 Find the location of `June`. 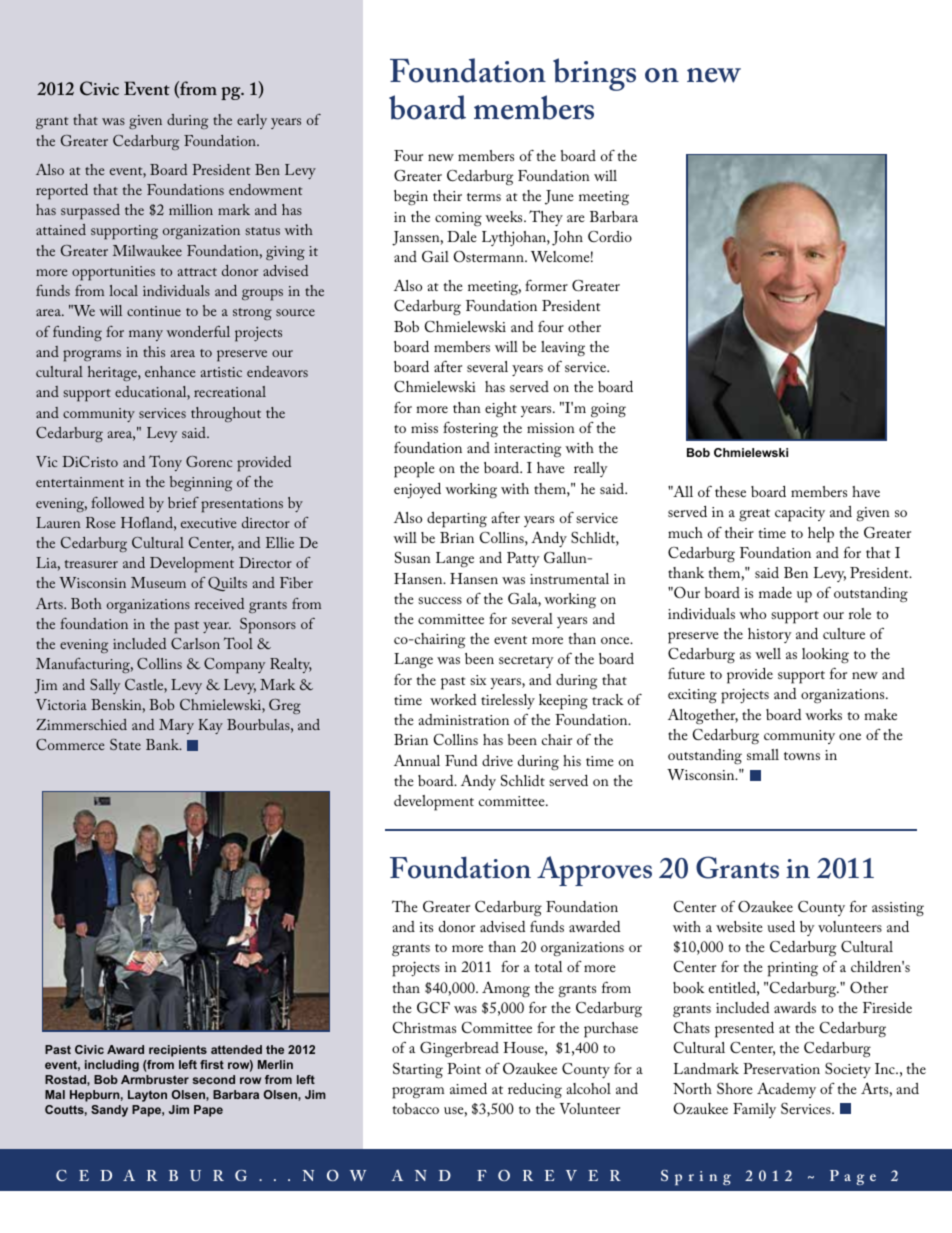

June is located at coordinates (559, 197).
